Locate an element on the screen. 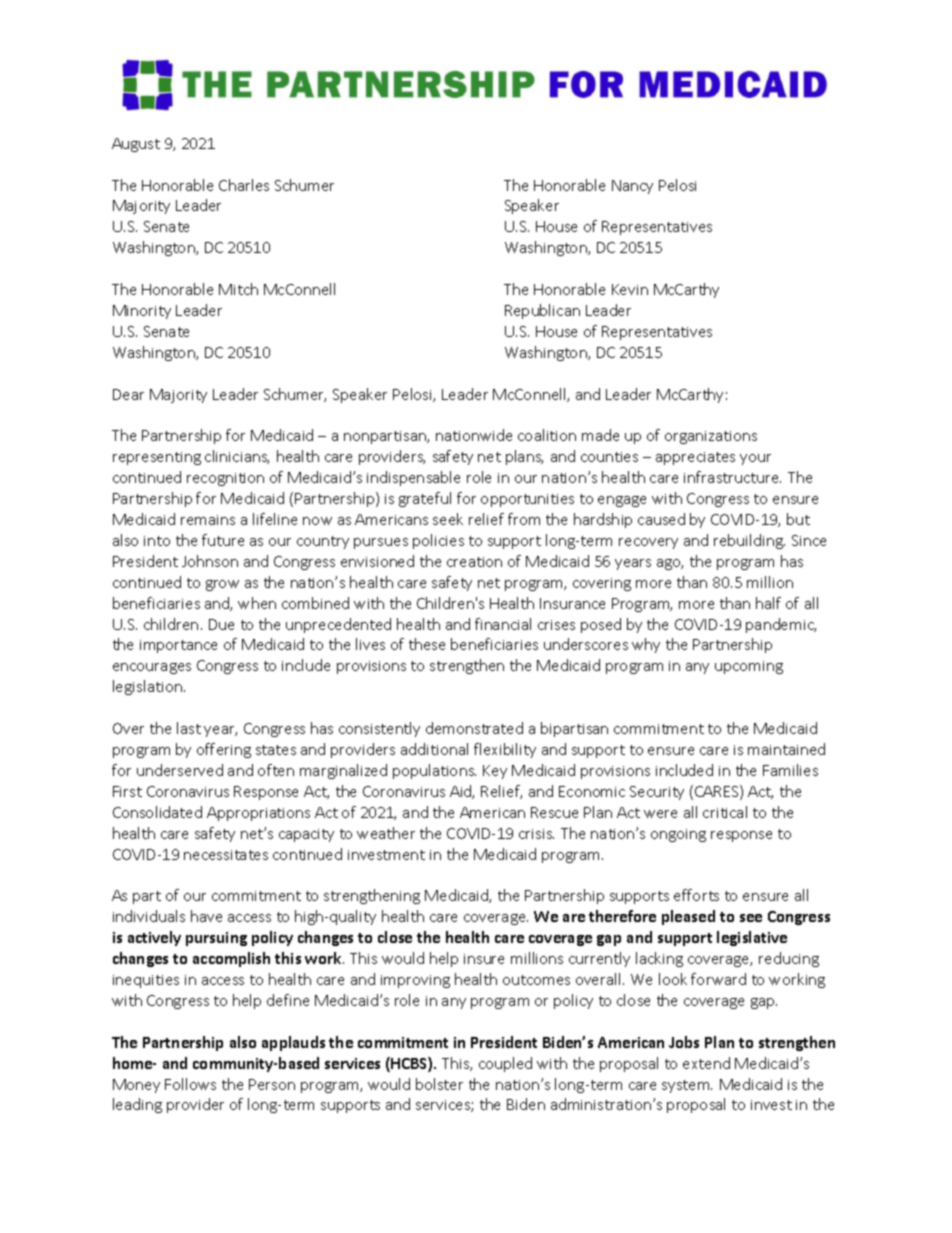 The width and height of the screenshot is (952, 1233). indispensable is located at coordinates (413, 478).
